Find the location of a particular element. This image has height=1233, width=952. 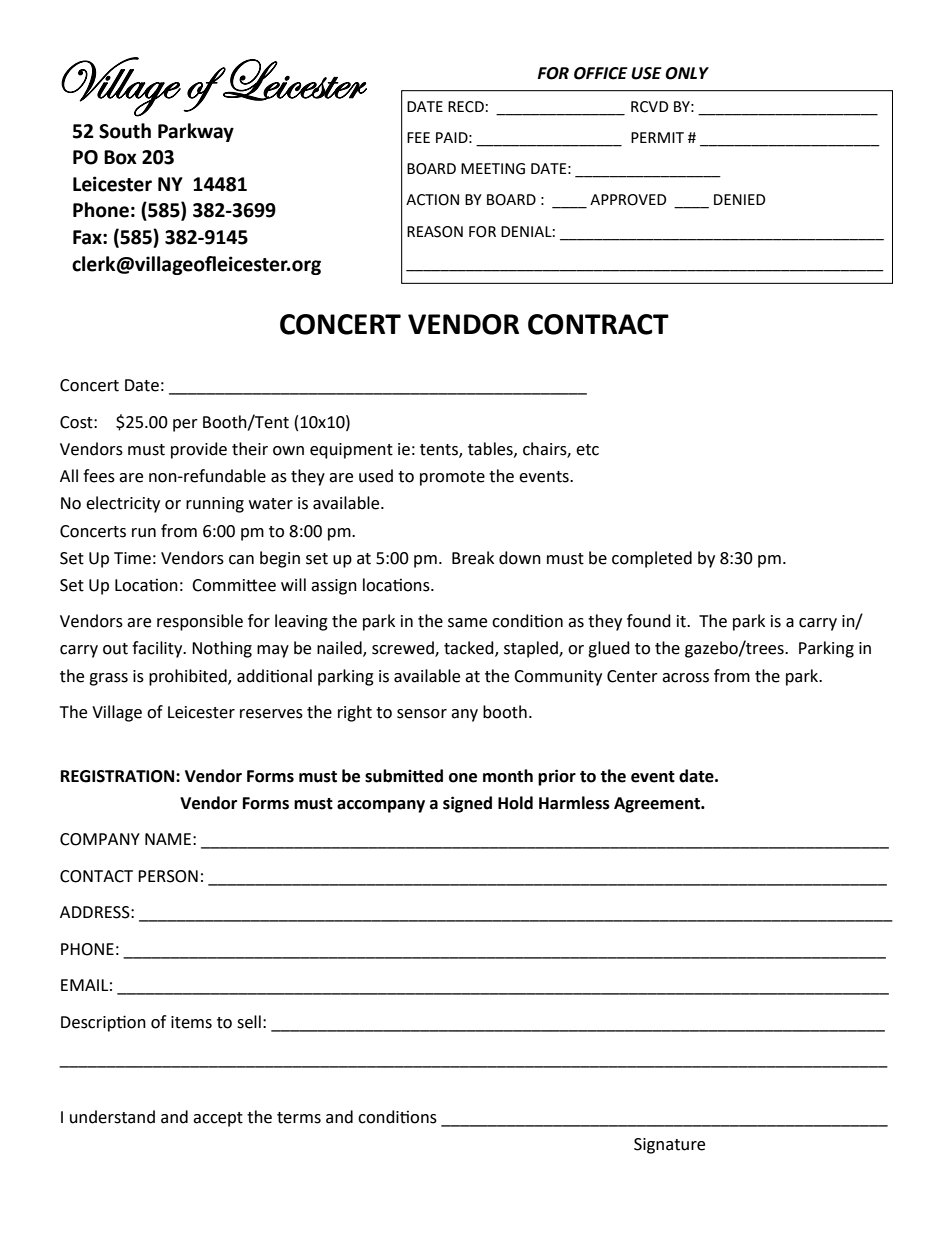

facility is located at coordinates (158, 649).
